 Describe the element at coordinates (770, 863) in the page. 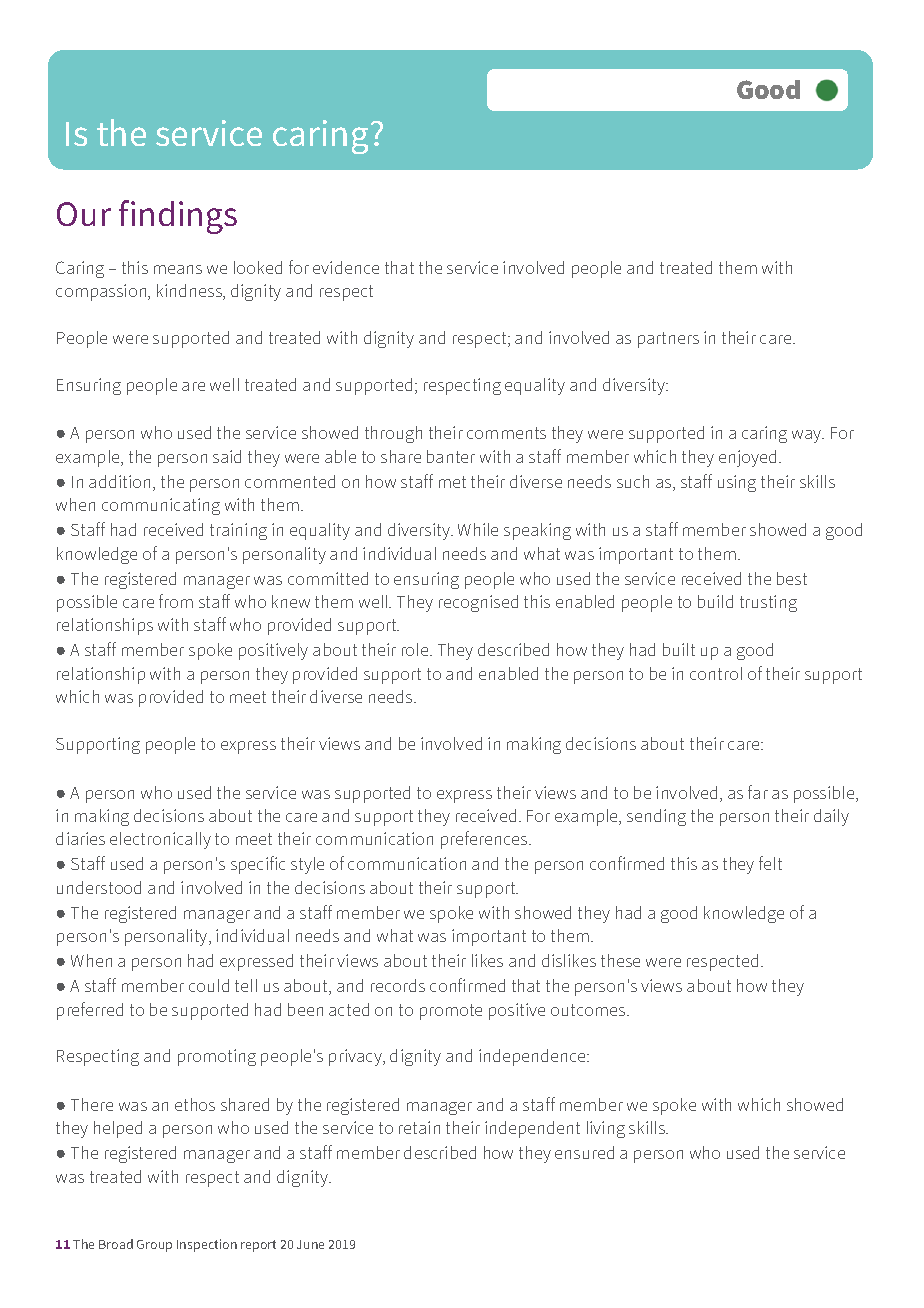

I see `felt` at that location.
